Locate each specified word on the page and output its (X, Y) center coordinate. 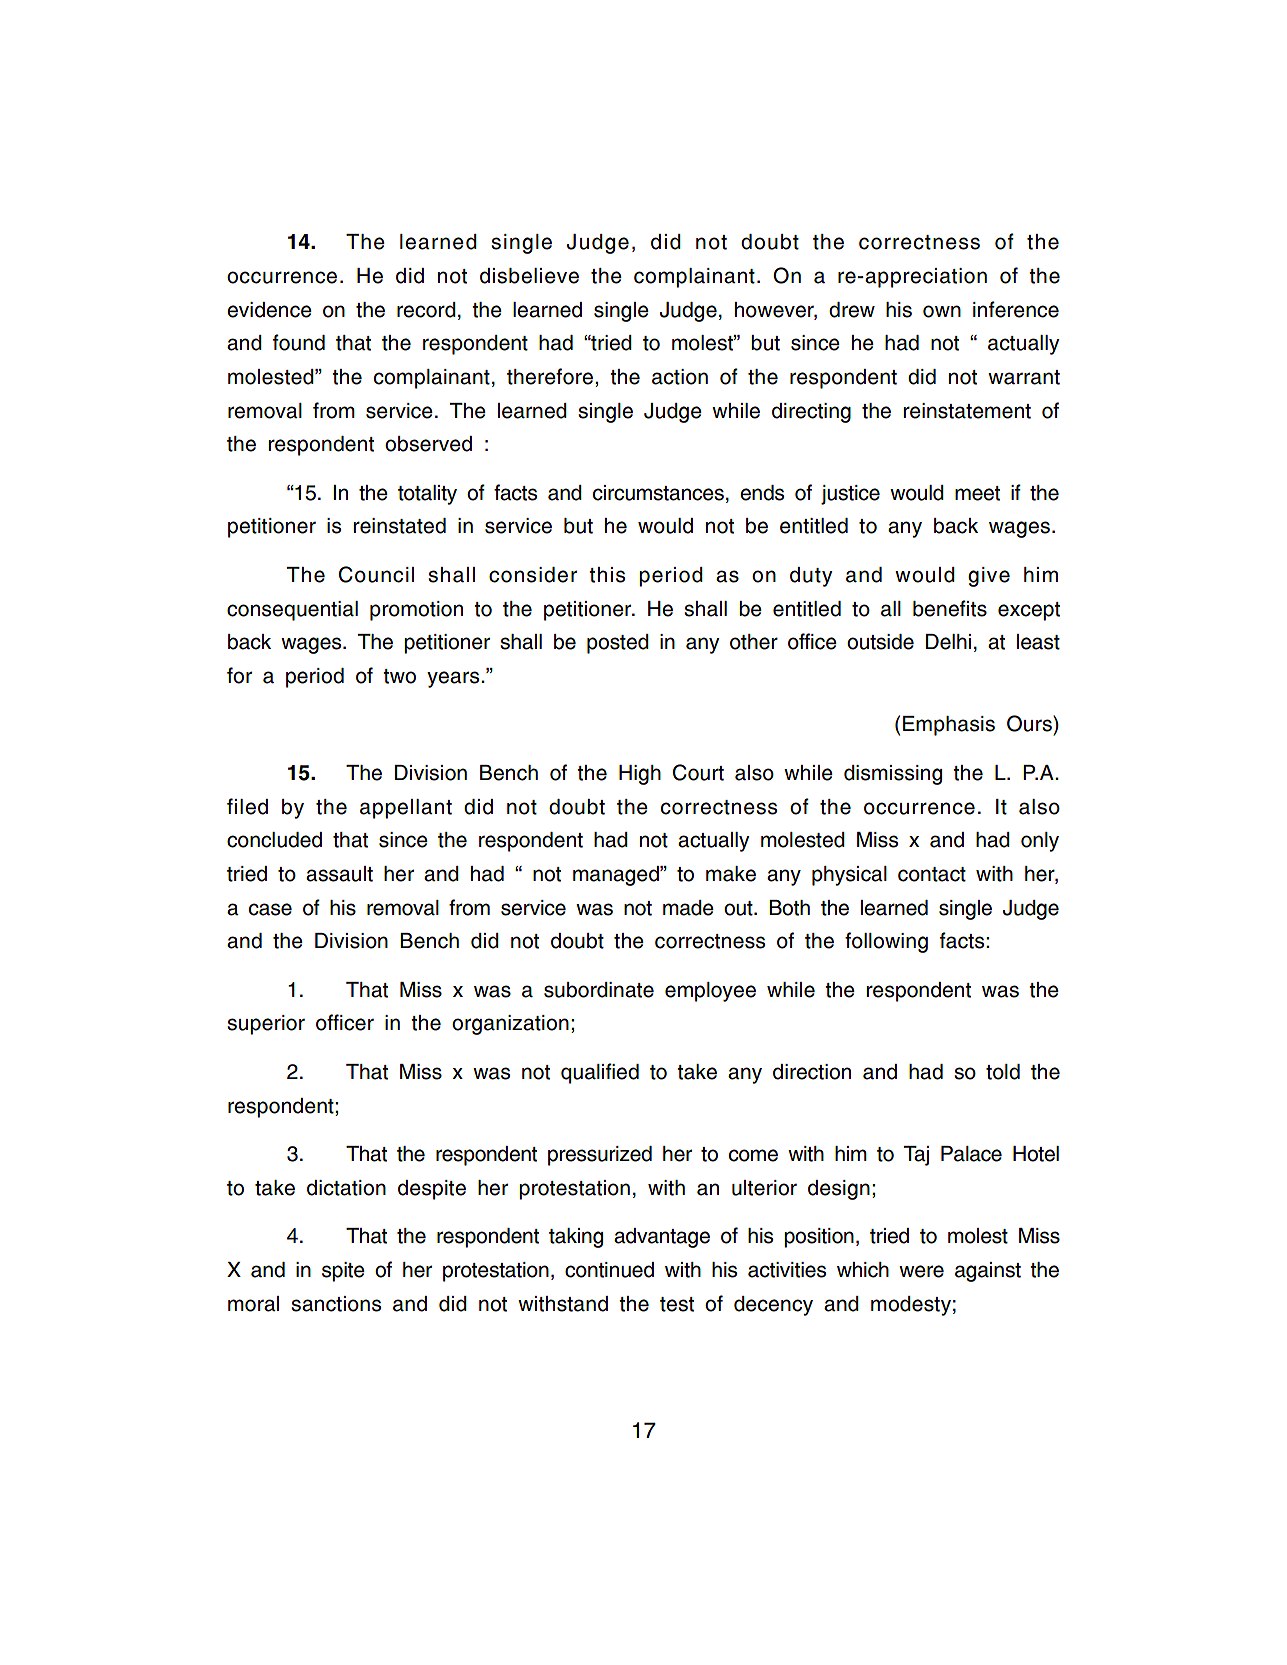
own (942, 311)
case (270, 909)
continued (609, 1270)
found (299, 342)
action (680, 377)
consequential (292, 611)
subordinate (599, 990)
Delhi (948, 642)
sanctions (336, 1304)
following (886, 942)
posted (618, 644)
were (921, 1271)
